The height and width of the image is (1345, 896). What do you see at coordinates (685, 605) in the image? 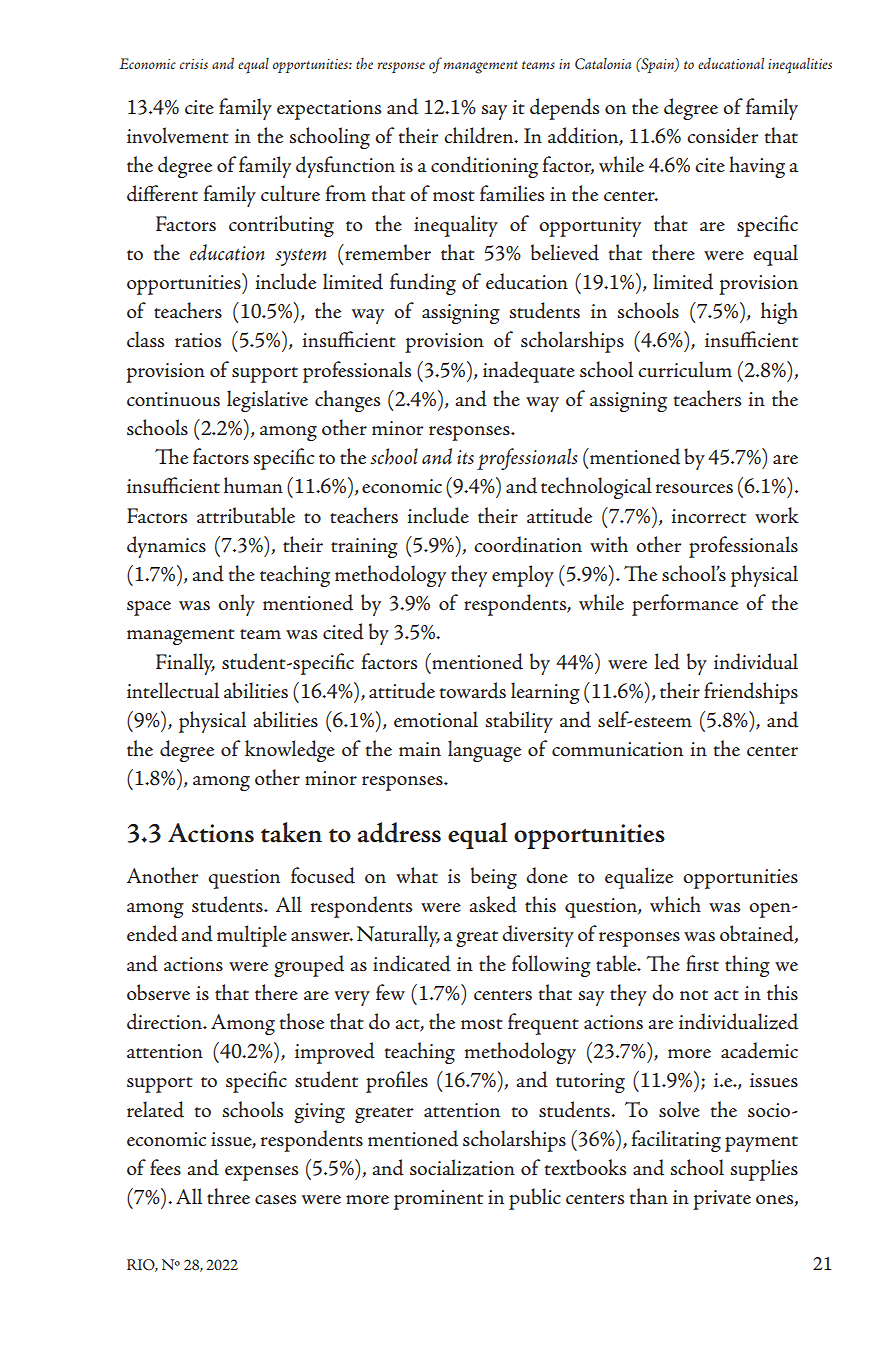
I see `performance` at bounding box center [685, 605].
